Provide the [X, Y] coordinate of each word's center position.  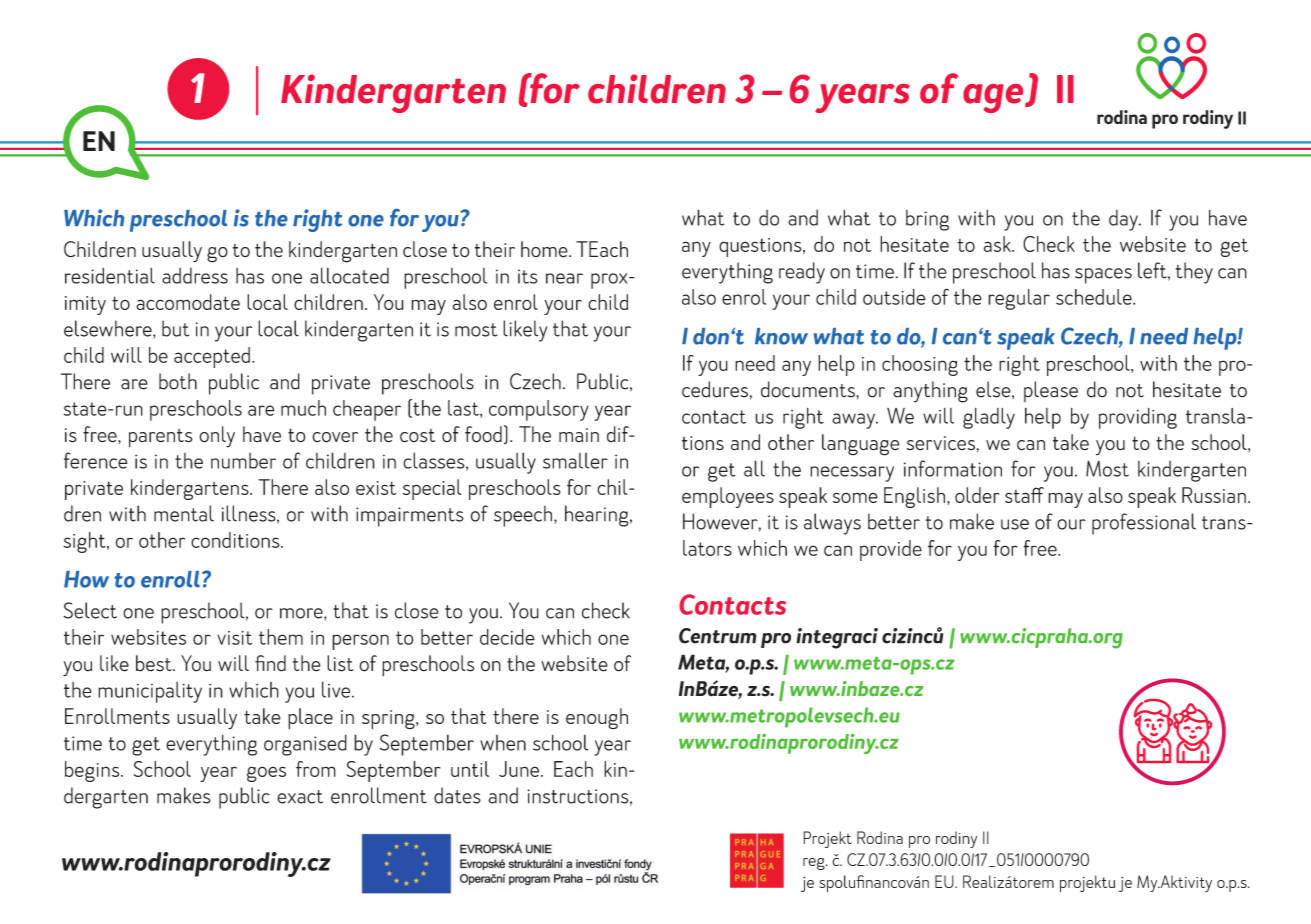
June [520, 769]
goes [266, 774]
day [1124, 220]
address [195, 276]
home [545, 249]
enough [597, 719]
